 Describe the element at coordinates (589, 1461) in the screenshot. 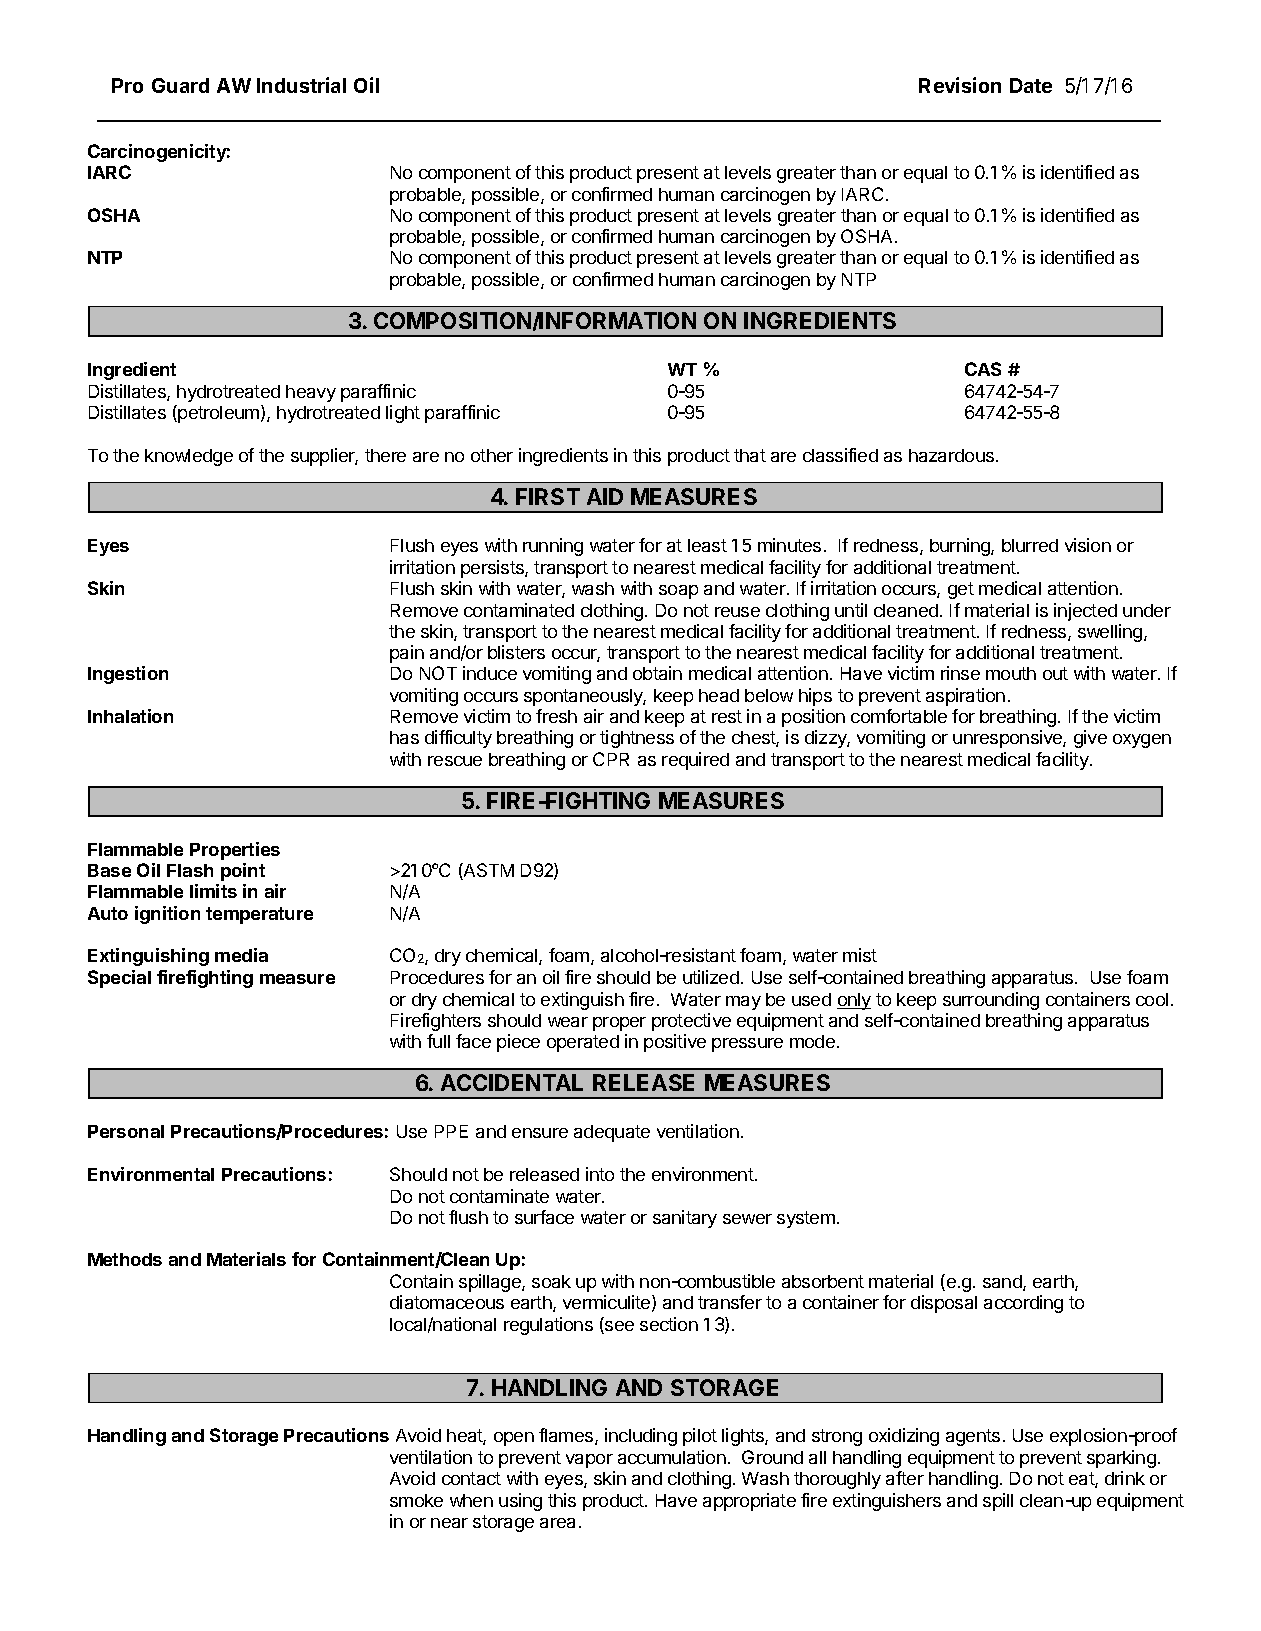

I see `vapor` at that location.
